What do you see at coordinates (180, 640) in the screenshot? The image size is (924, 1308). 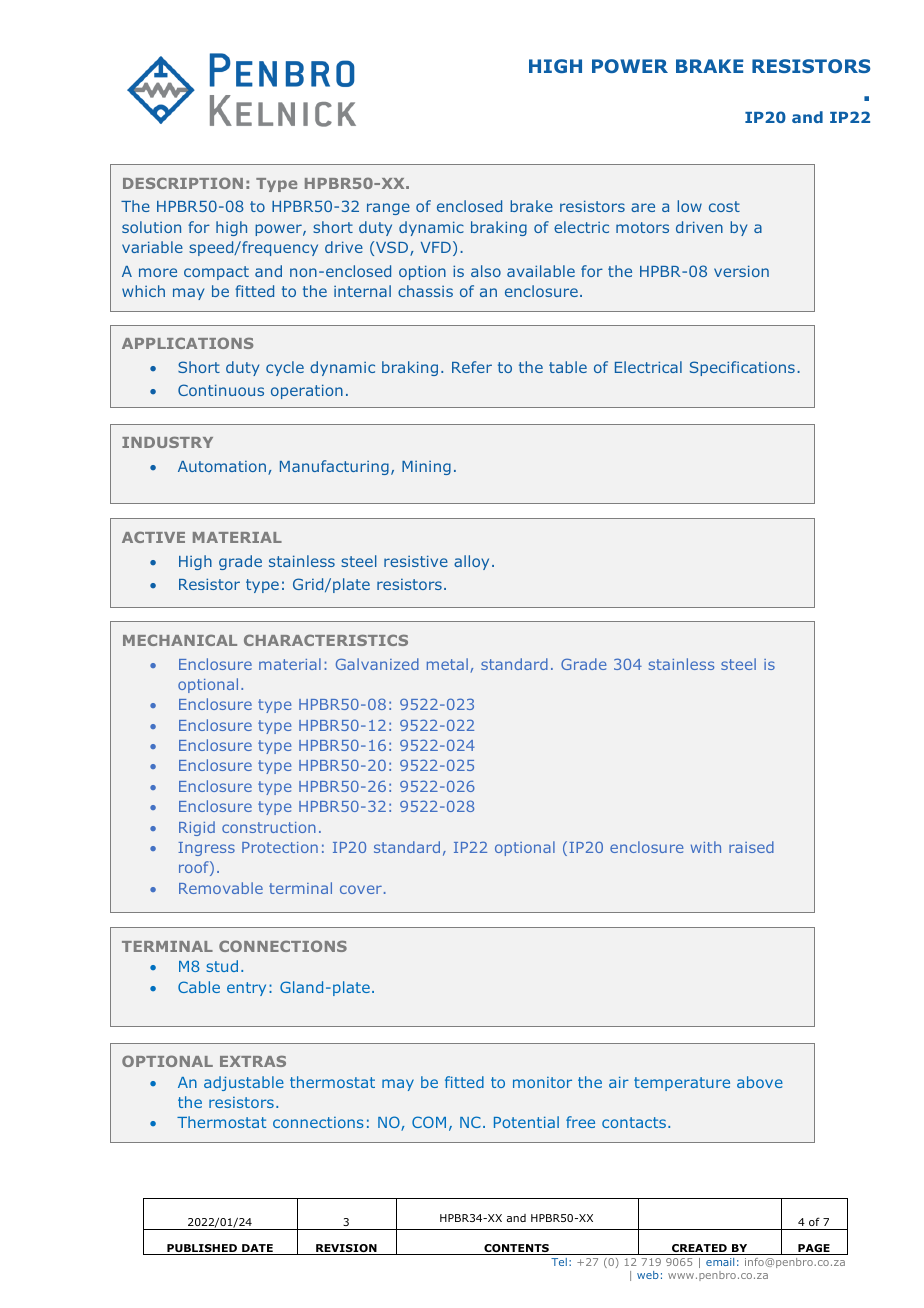 I see `MECHANICAL` at bounding box center [180, 640].
